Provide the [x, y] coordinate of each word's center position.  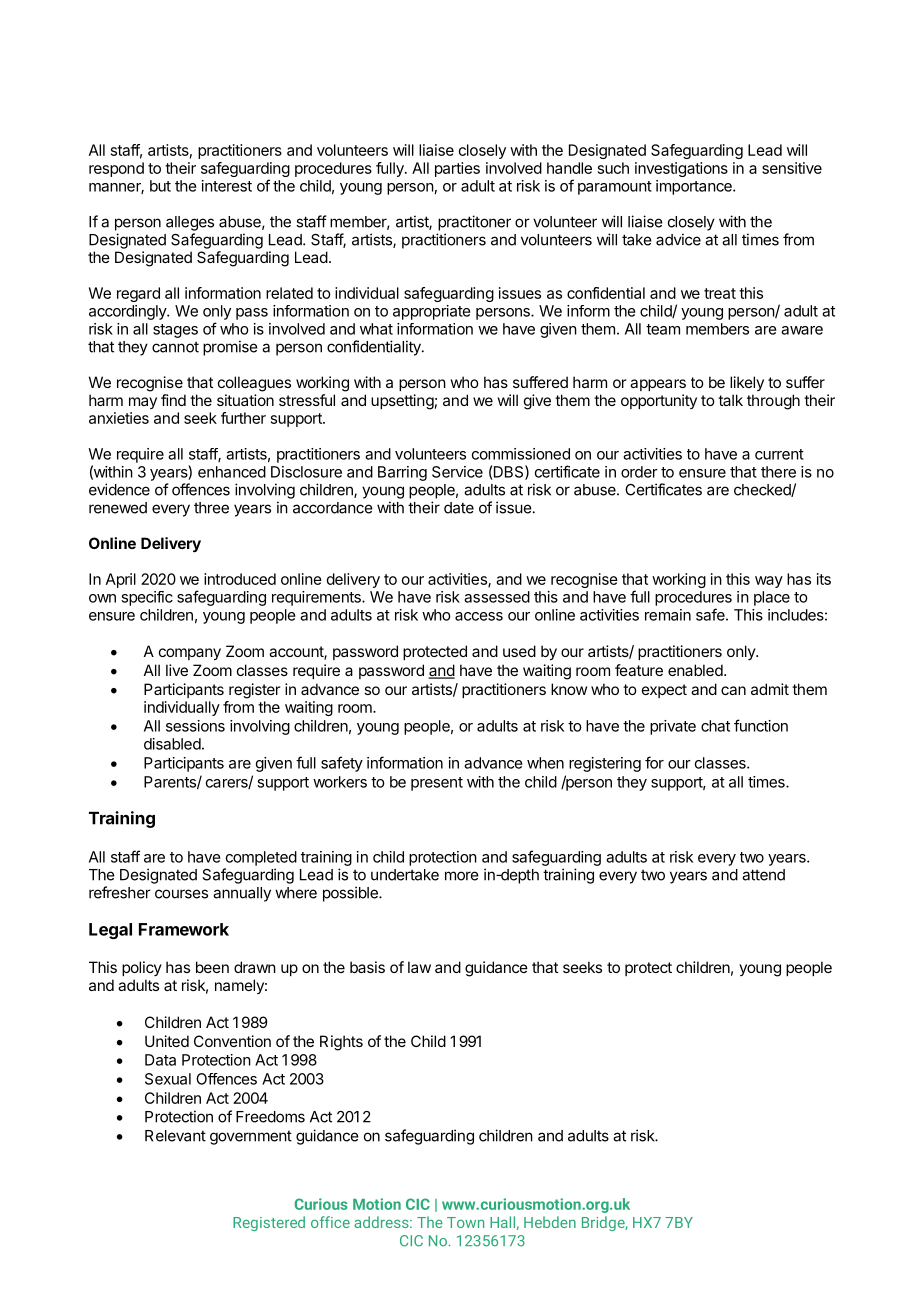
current [779, 454]
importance [695, 187]
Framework [184, 929]
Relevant [175, 1136]
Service [457, 472]
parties [457, 169]
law [419, 967]
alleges [190, 223]
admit [770, 689]
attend [763, 875]
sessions [195, 726]
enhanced [232, 472]
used [519, 651]
